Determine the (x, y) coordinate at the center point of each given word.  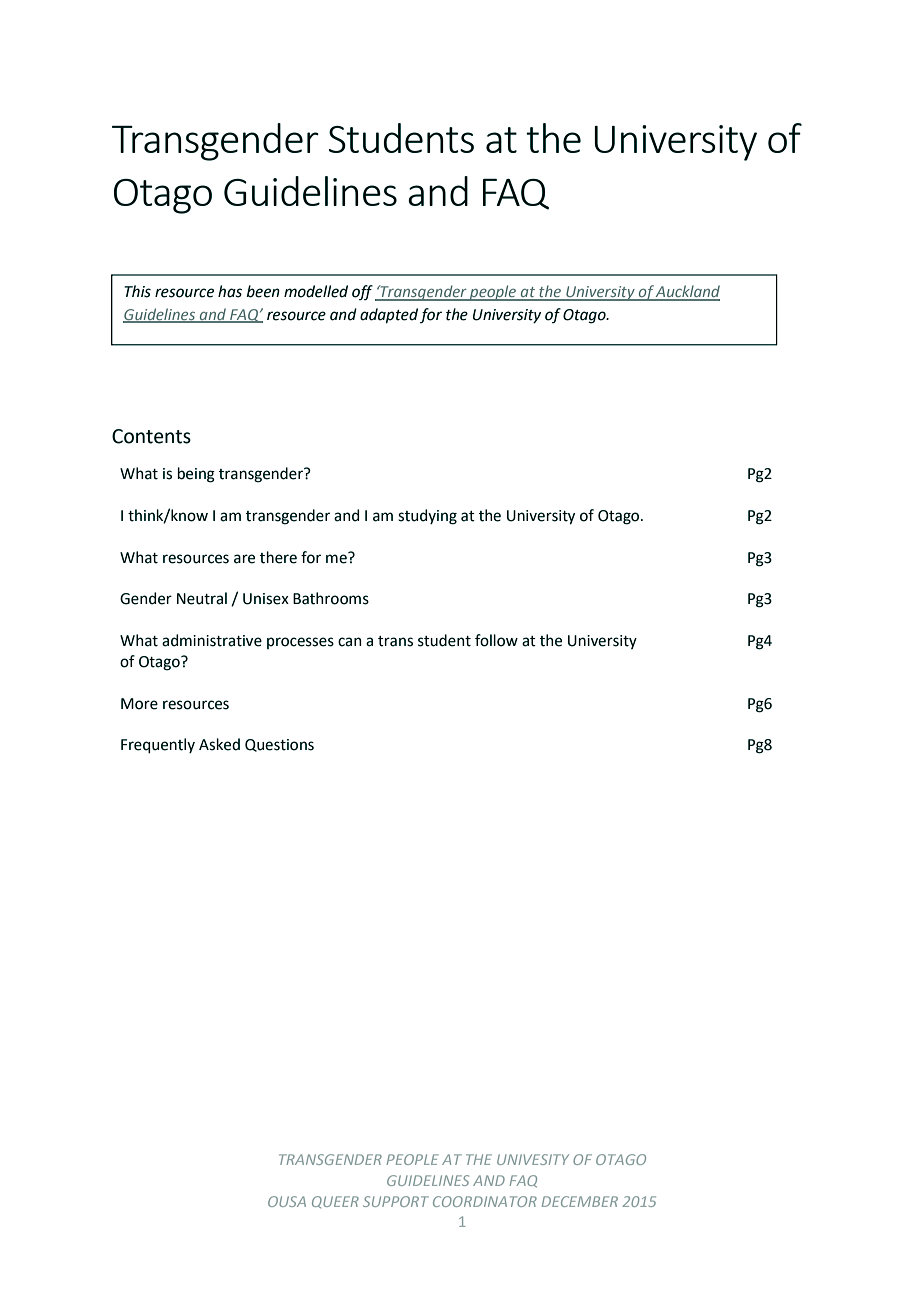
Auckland (687, 292)
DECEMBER (580, 1201)
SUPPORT (396, 1201)
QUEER (335, 1202)
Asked (219, 744)
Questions (279, 745)
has (230, 291)
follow (496, 640)
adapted (389, 316)
